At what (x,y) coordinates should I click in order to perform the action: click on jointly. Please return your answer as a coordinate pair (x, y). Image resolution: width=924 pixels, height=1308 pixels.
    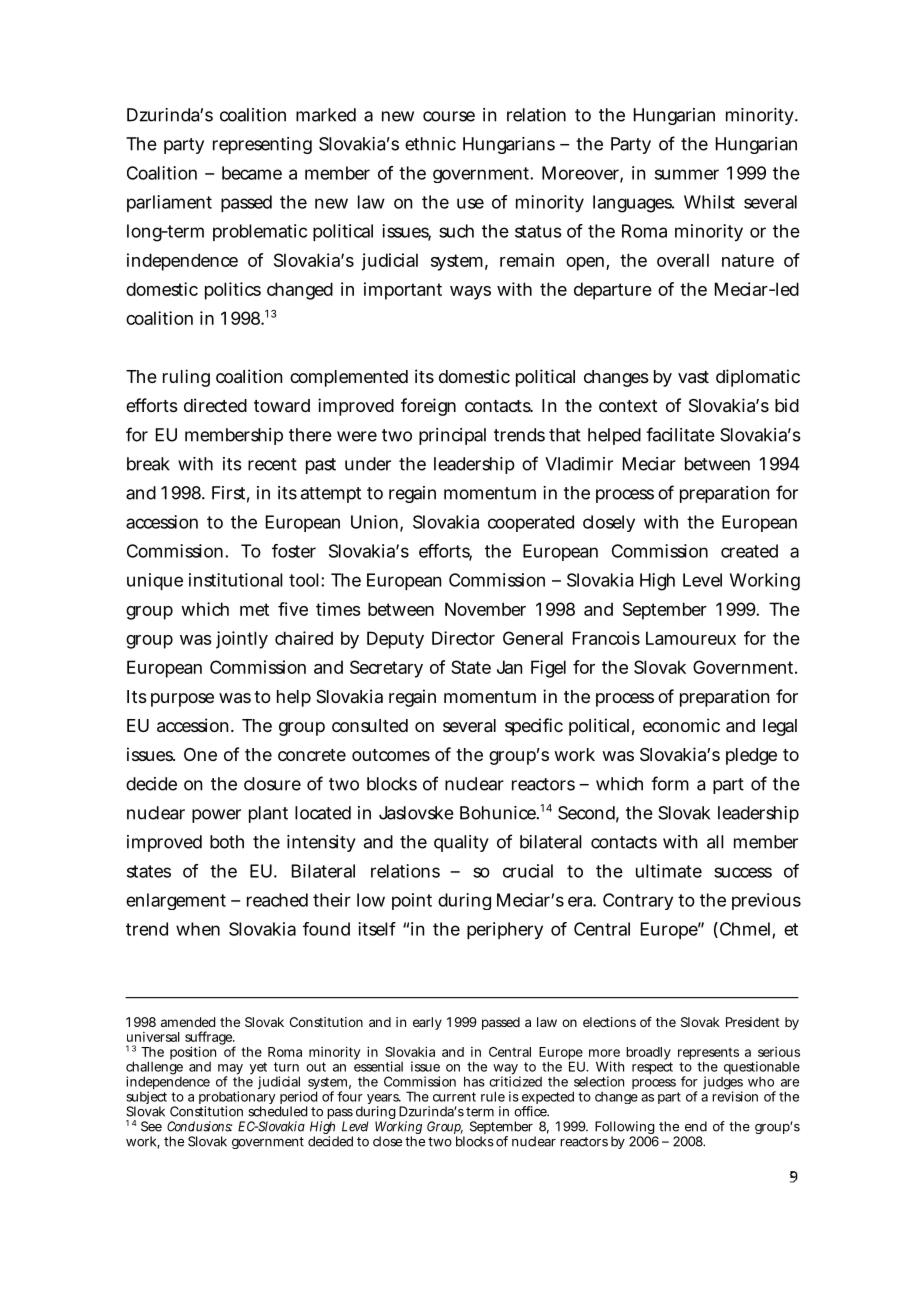
    Looking at the image, I should click on (242, 640).
